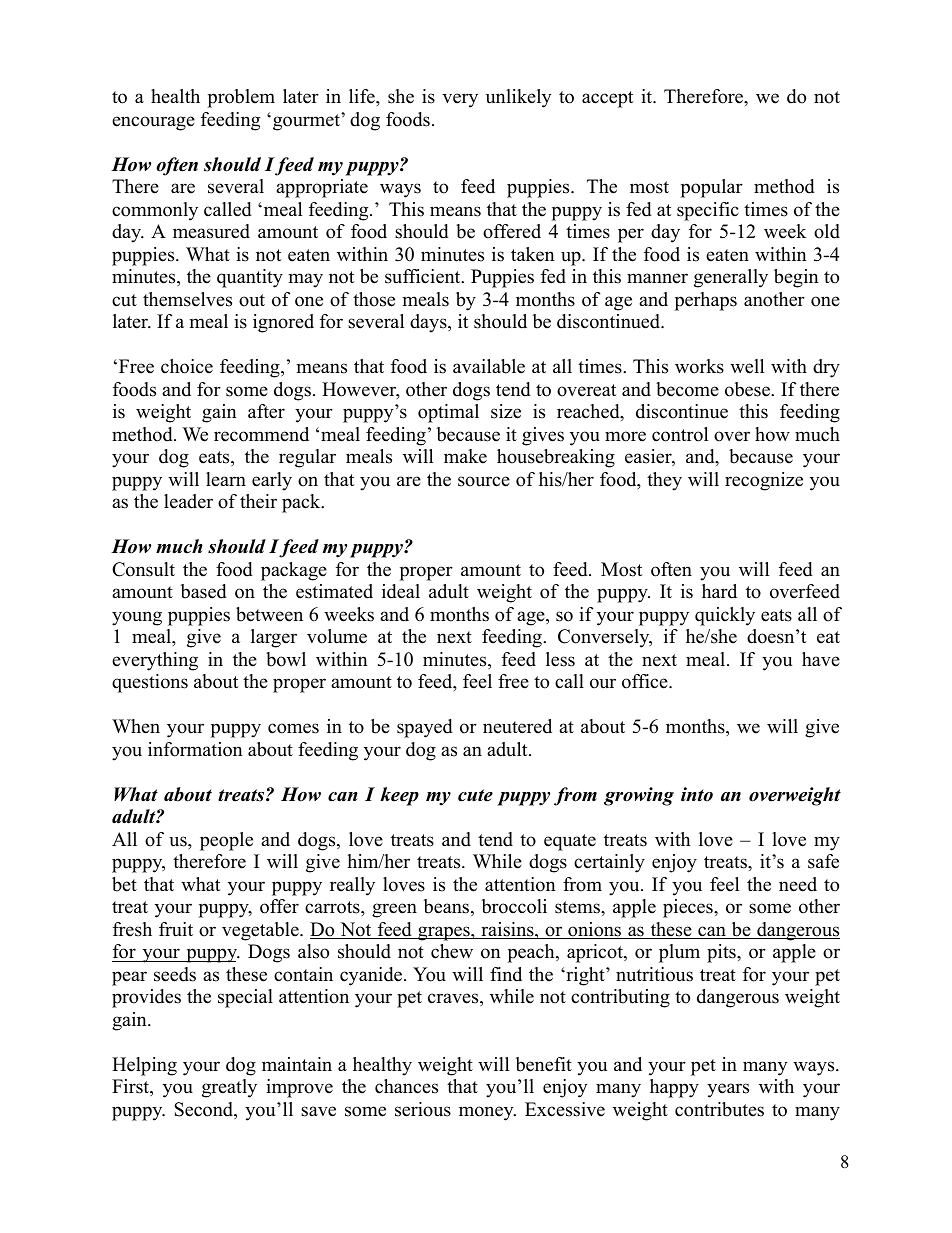  Describe the element at coordinates (728, 1090) in the page. I see `years` at that location.
